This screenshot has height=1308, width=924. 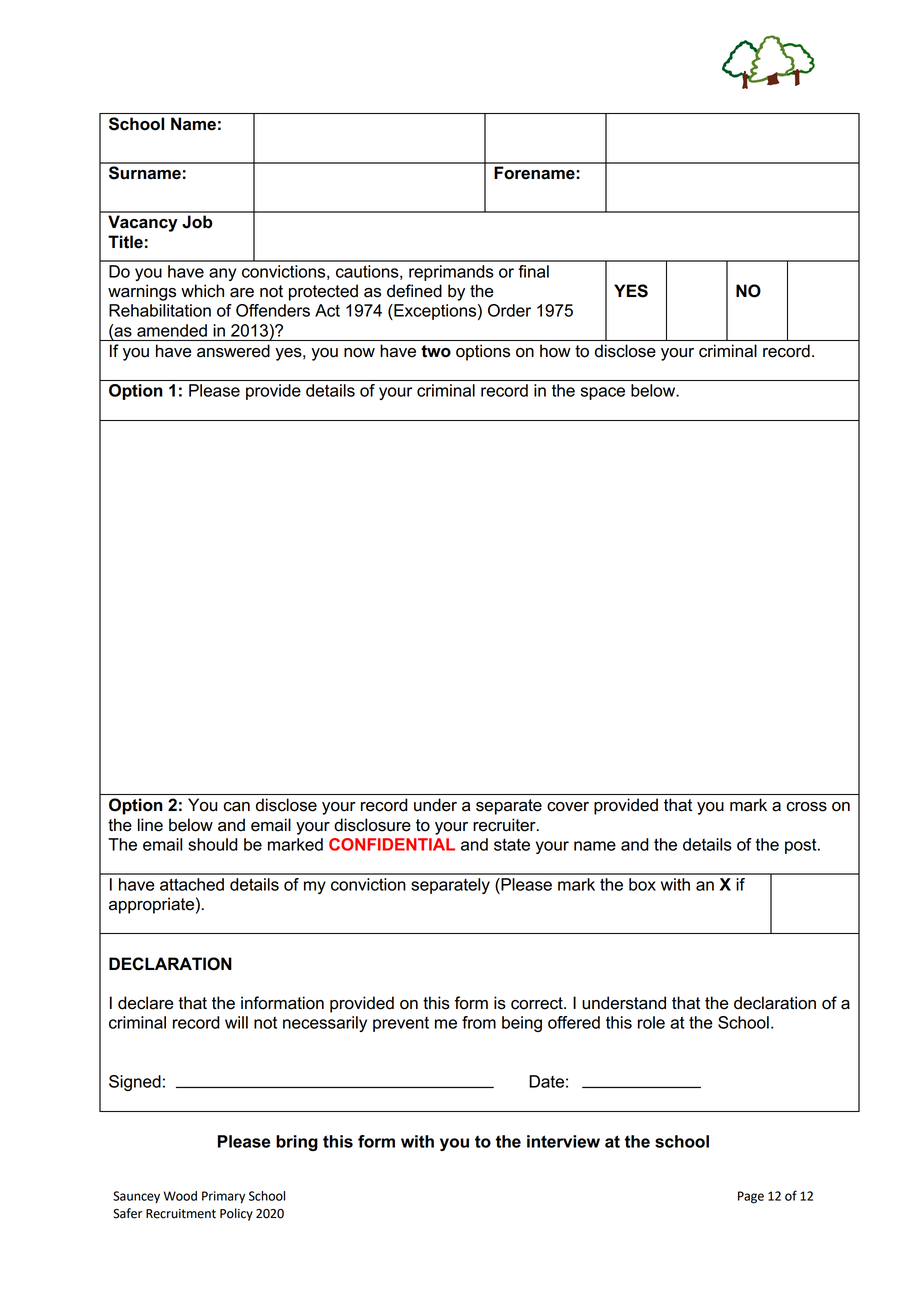 I want to click on any, so click(x=222, y=274).
